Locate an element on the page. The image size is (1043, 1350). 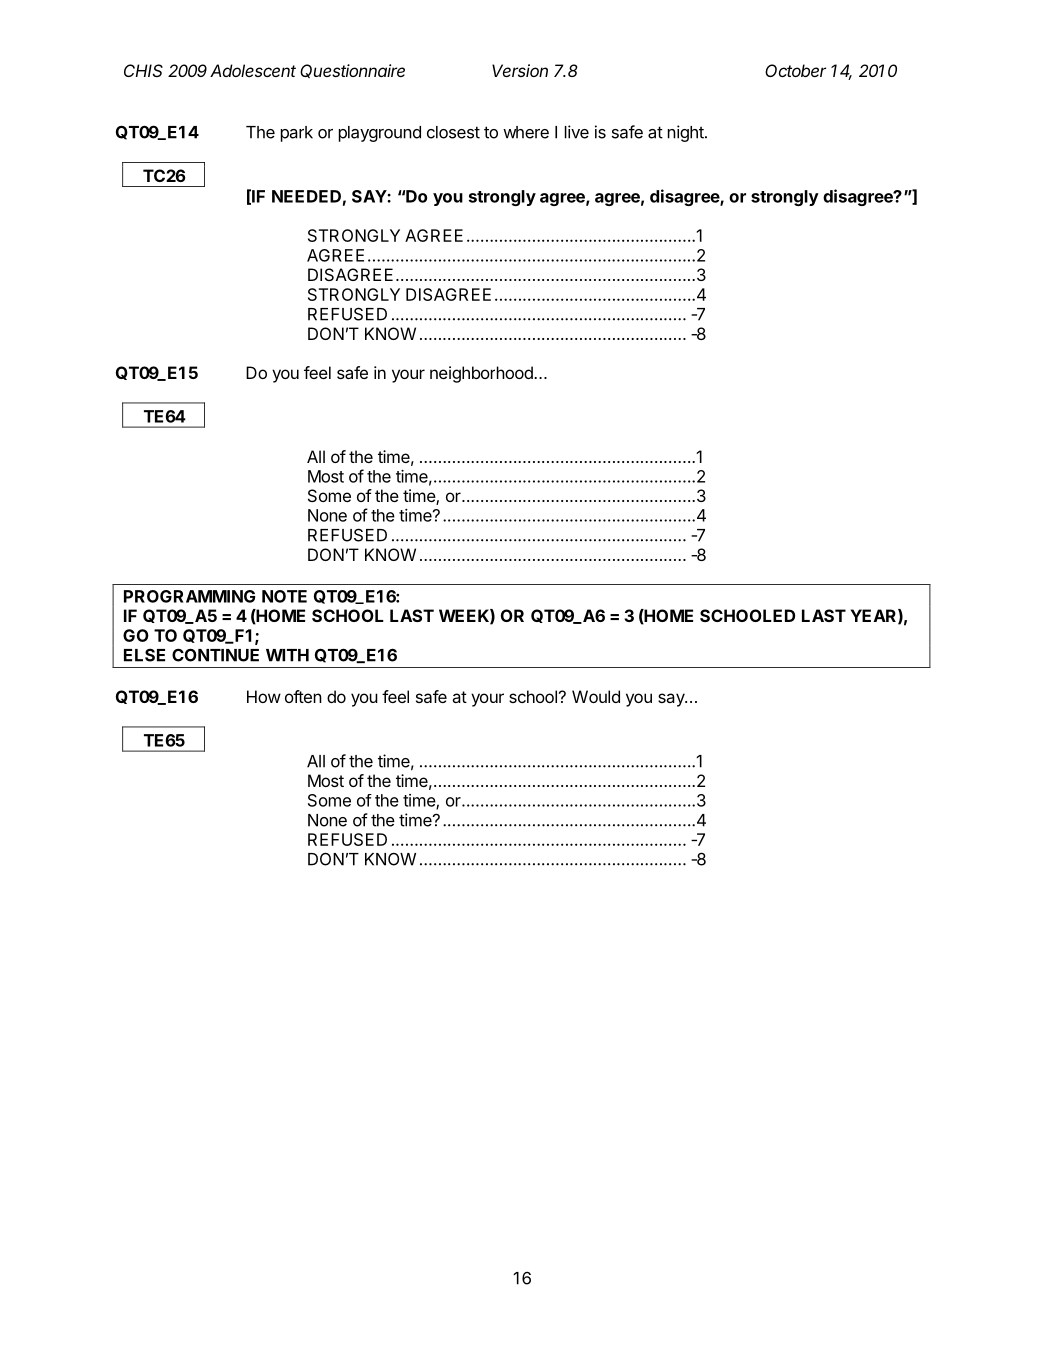
Would is located at coordinates (596, 696).
